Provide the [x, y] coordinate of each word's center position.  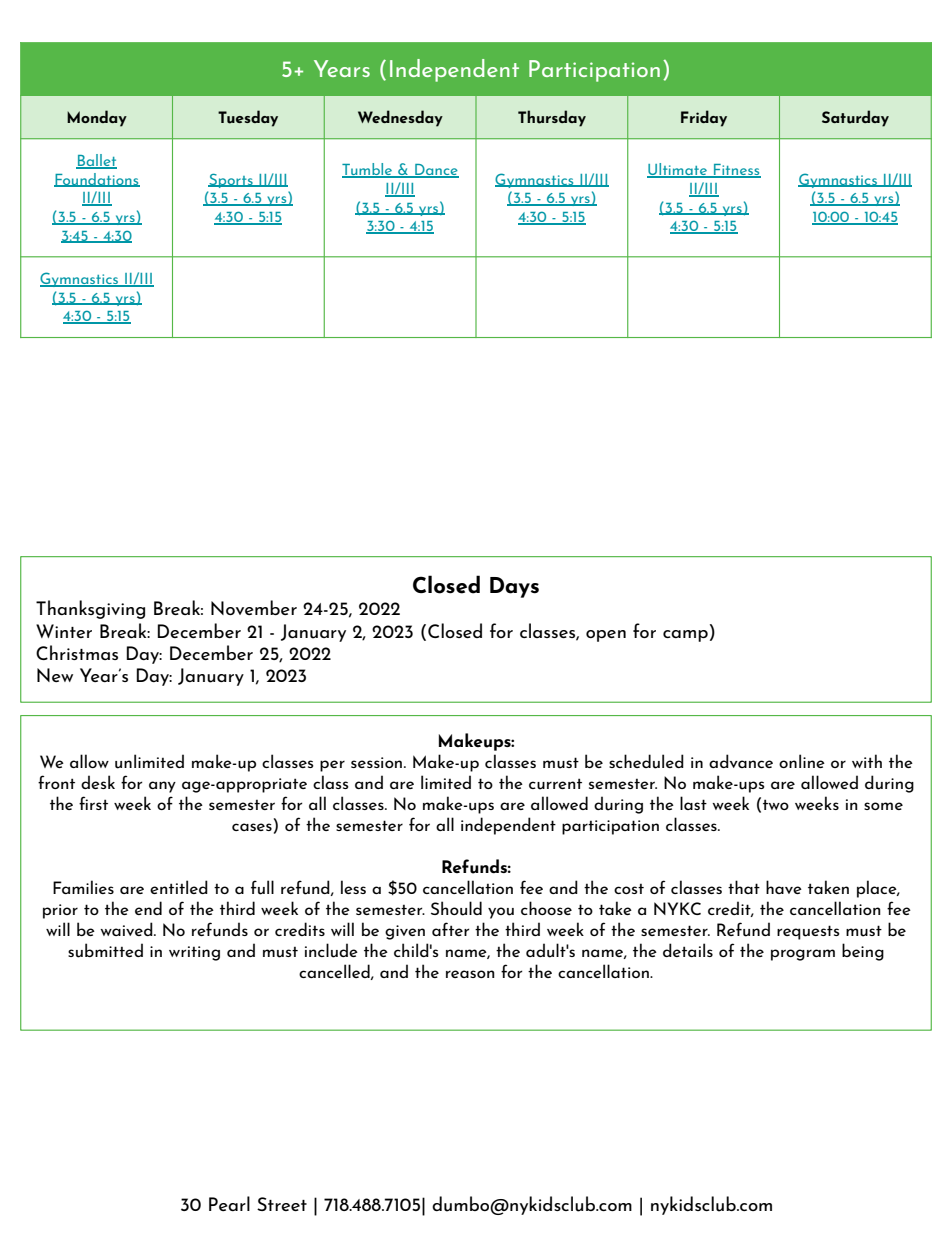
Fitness [736, 171]
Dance [436, 171]
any [162, 787]
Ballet [96, 161]
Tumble [368, 170]
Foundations [97, 180]
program [803, 955]
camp [685, 636]
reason [470, 974]
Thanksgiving [90, 609]
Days [514, 587]
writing [194, 953]
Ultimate [678, 170]
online [802, 761]
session [378, 762]
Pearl [229, 1203]
